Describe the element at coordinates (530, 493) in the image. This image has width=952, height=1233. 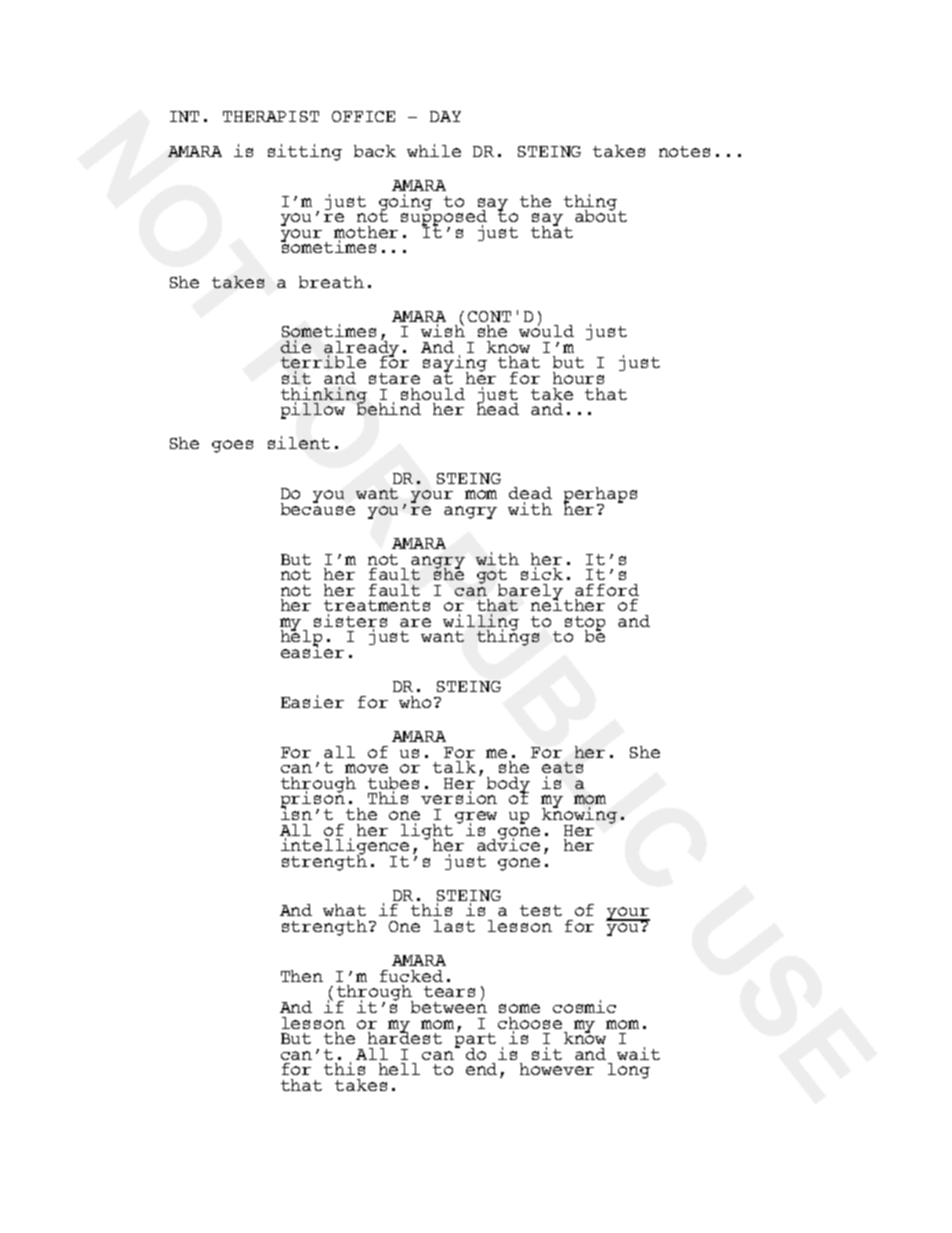
I see `dead` at that location.
